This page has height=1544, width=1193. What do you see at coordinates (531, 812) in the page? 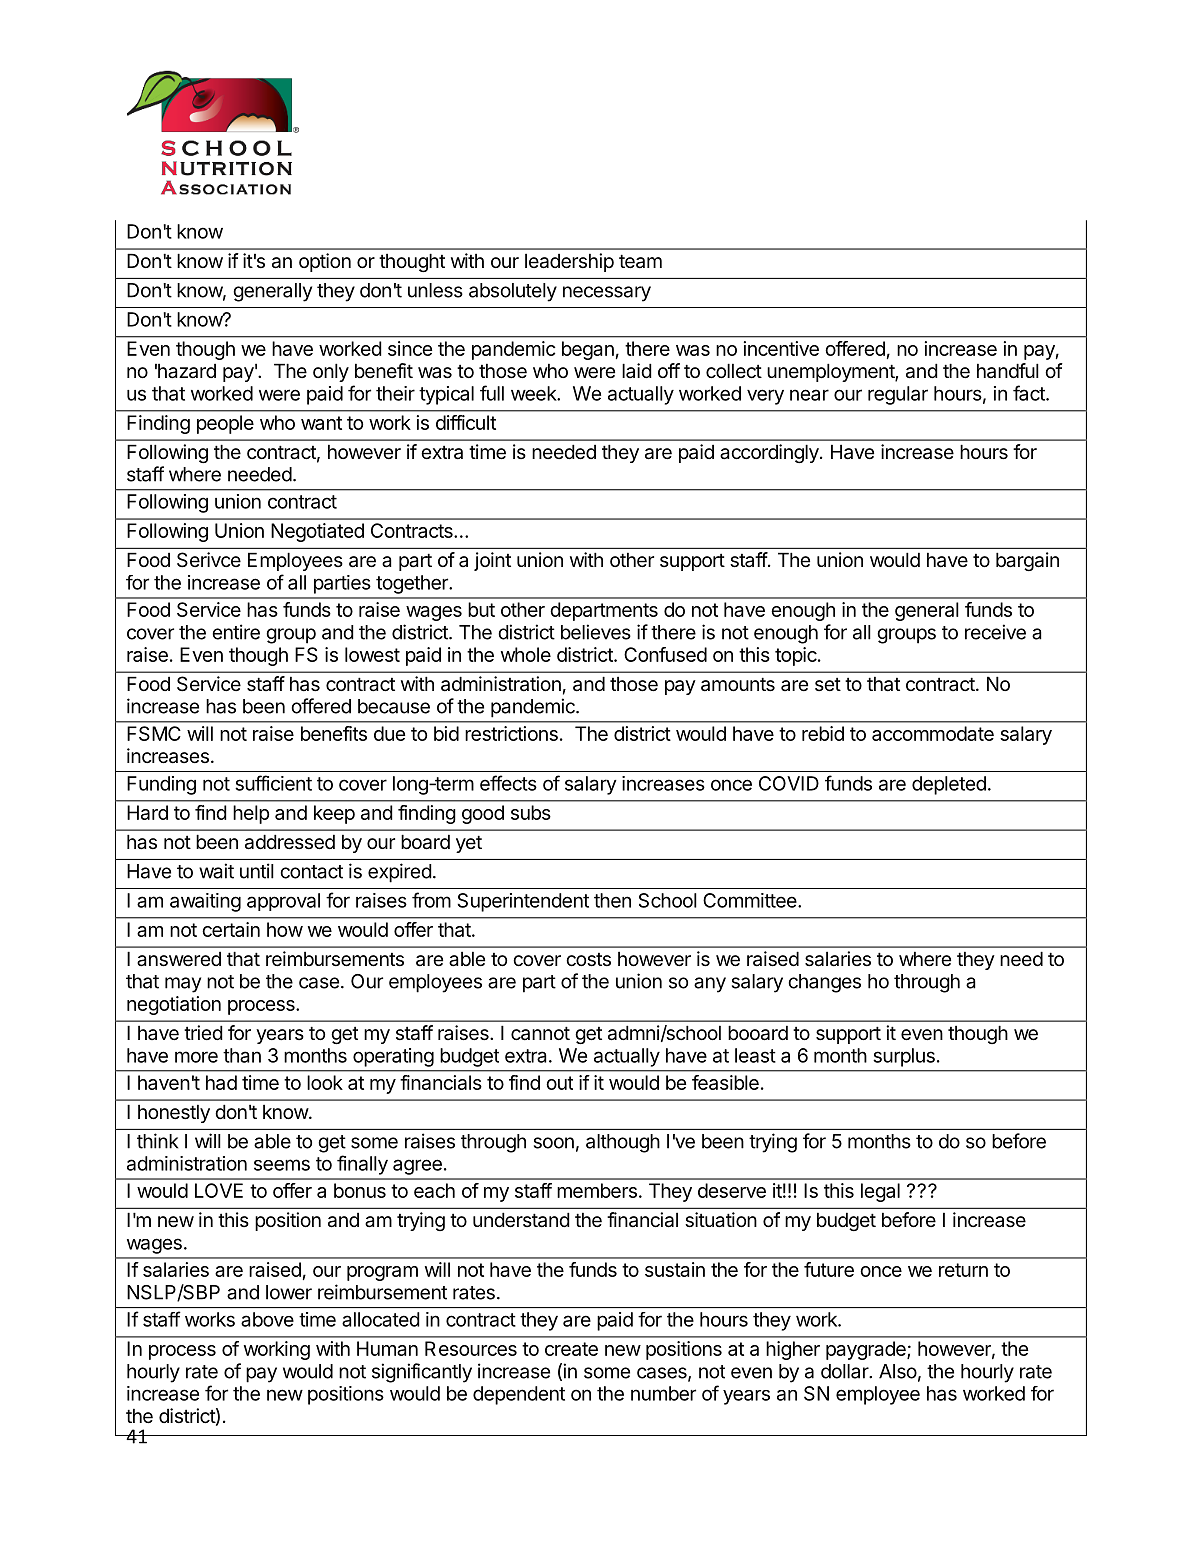
I see `subs` at bounding box center [531, 812].
